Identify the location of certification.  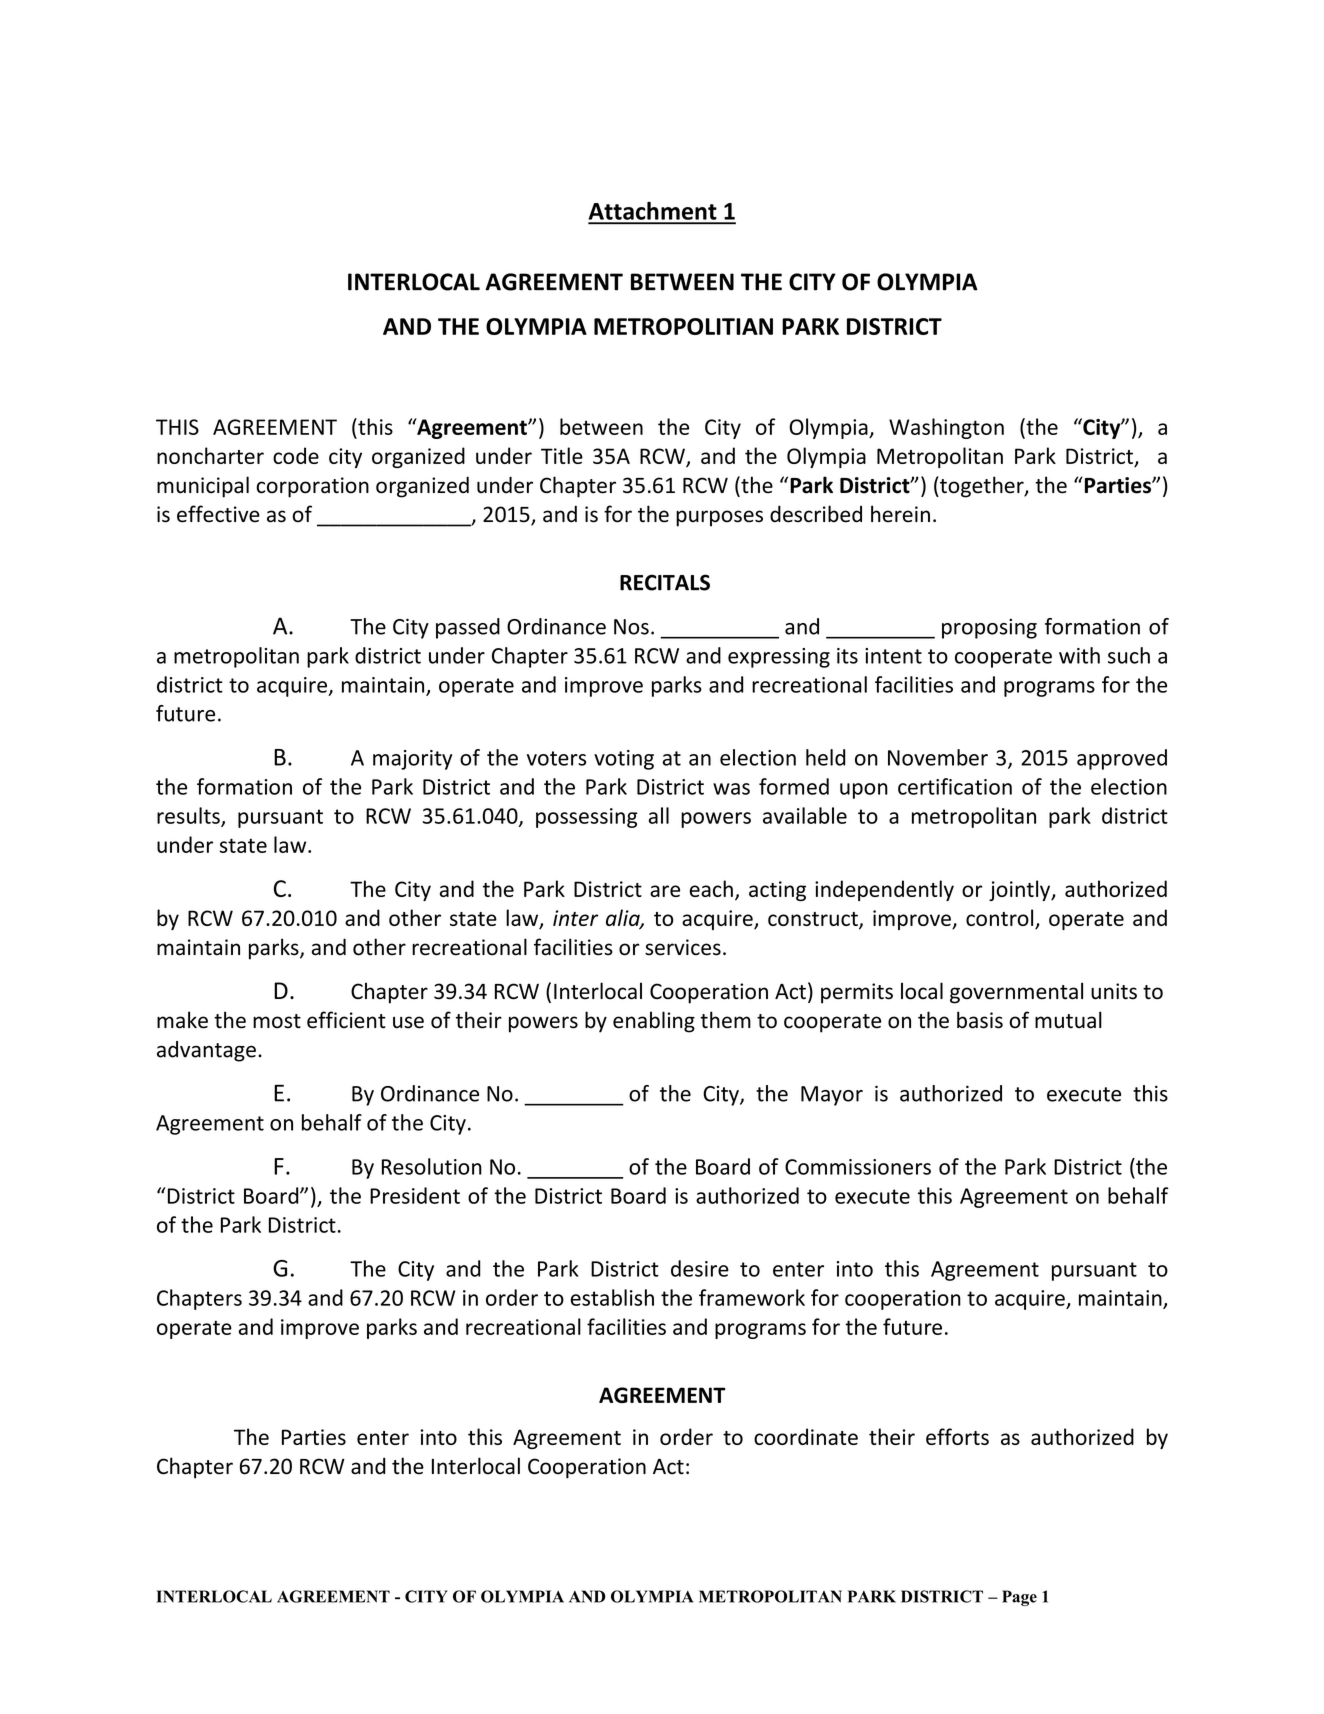
(955, 786).
